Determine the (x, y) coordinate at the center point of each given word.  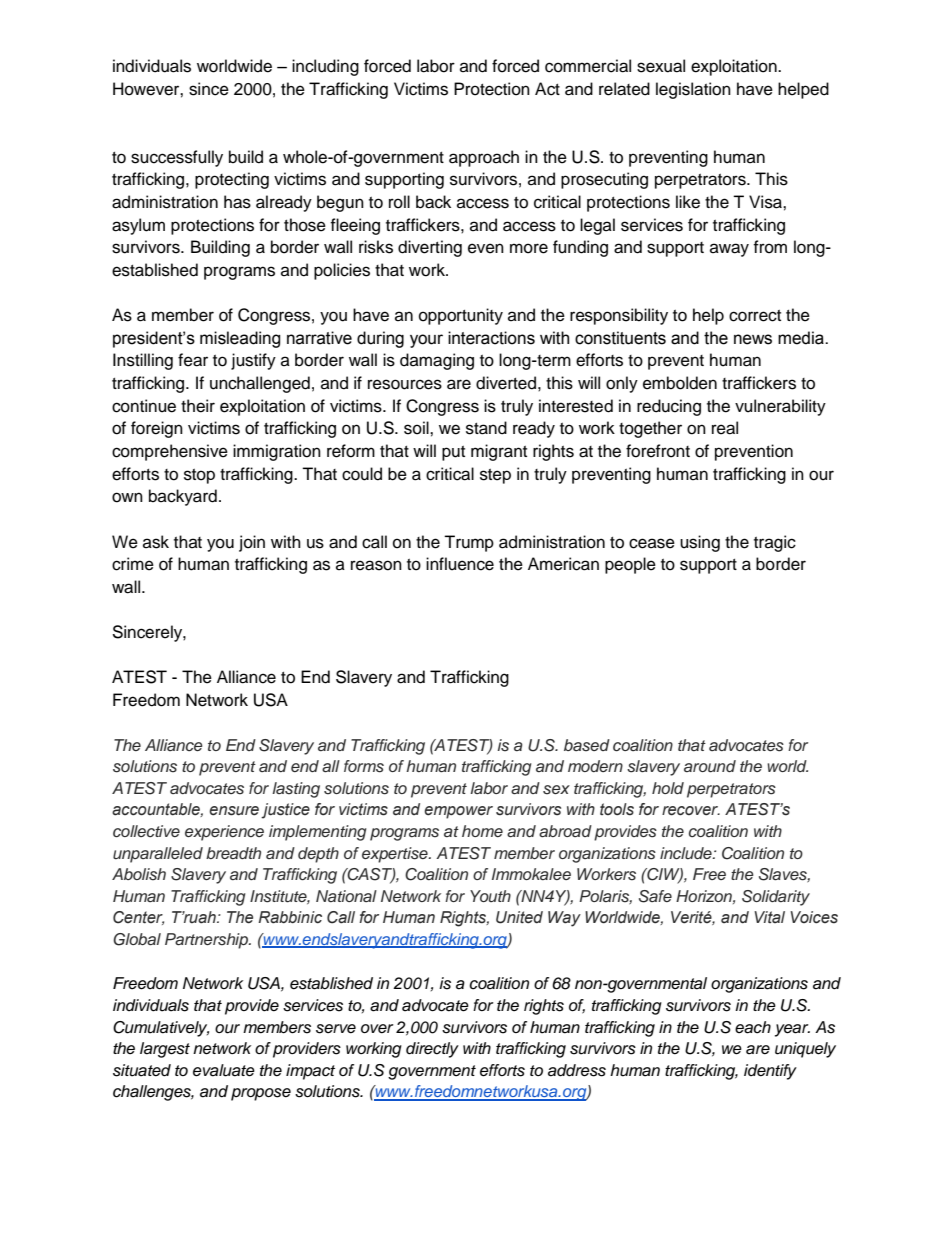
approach (484, 158)
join (252, 543)
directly (432, 1050)
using (700, 543)
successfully (177, 158)
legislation (693, 90)
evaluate (224, 1070)
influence (460, 564)
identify (770, 1072)
